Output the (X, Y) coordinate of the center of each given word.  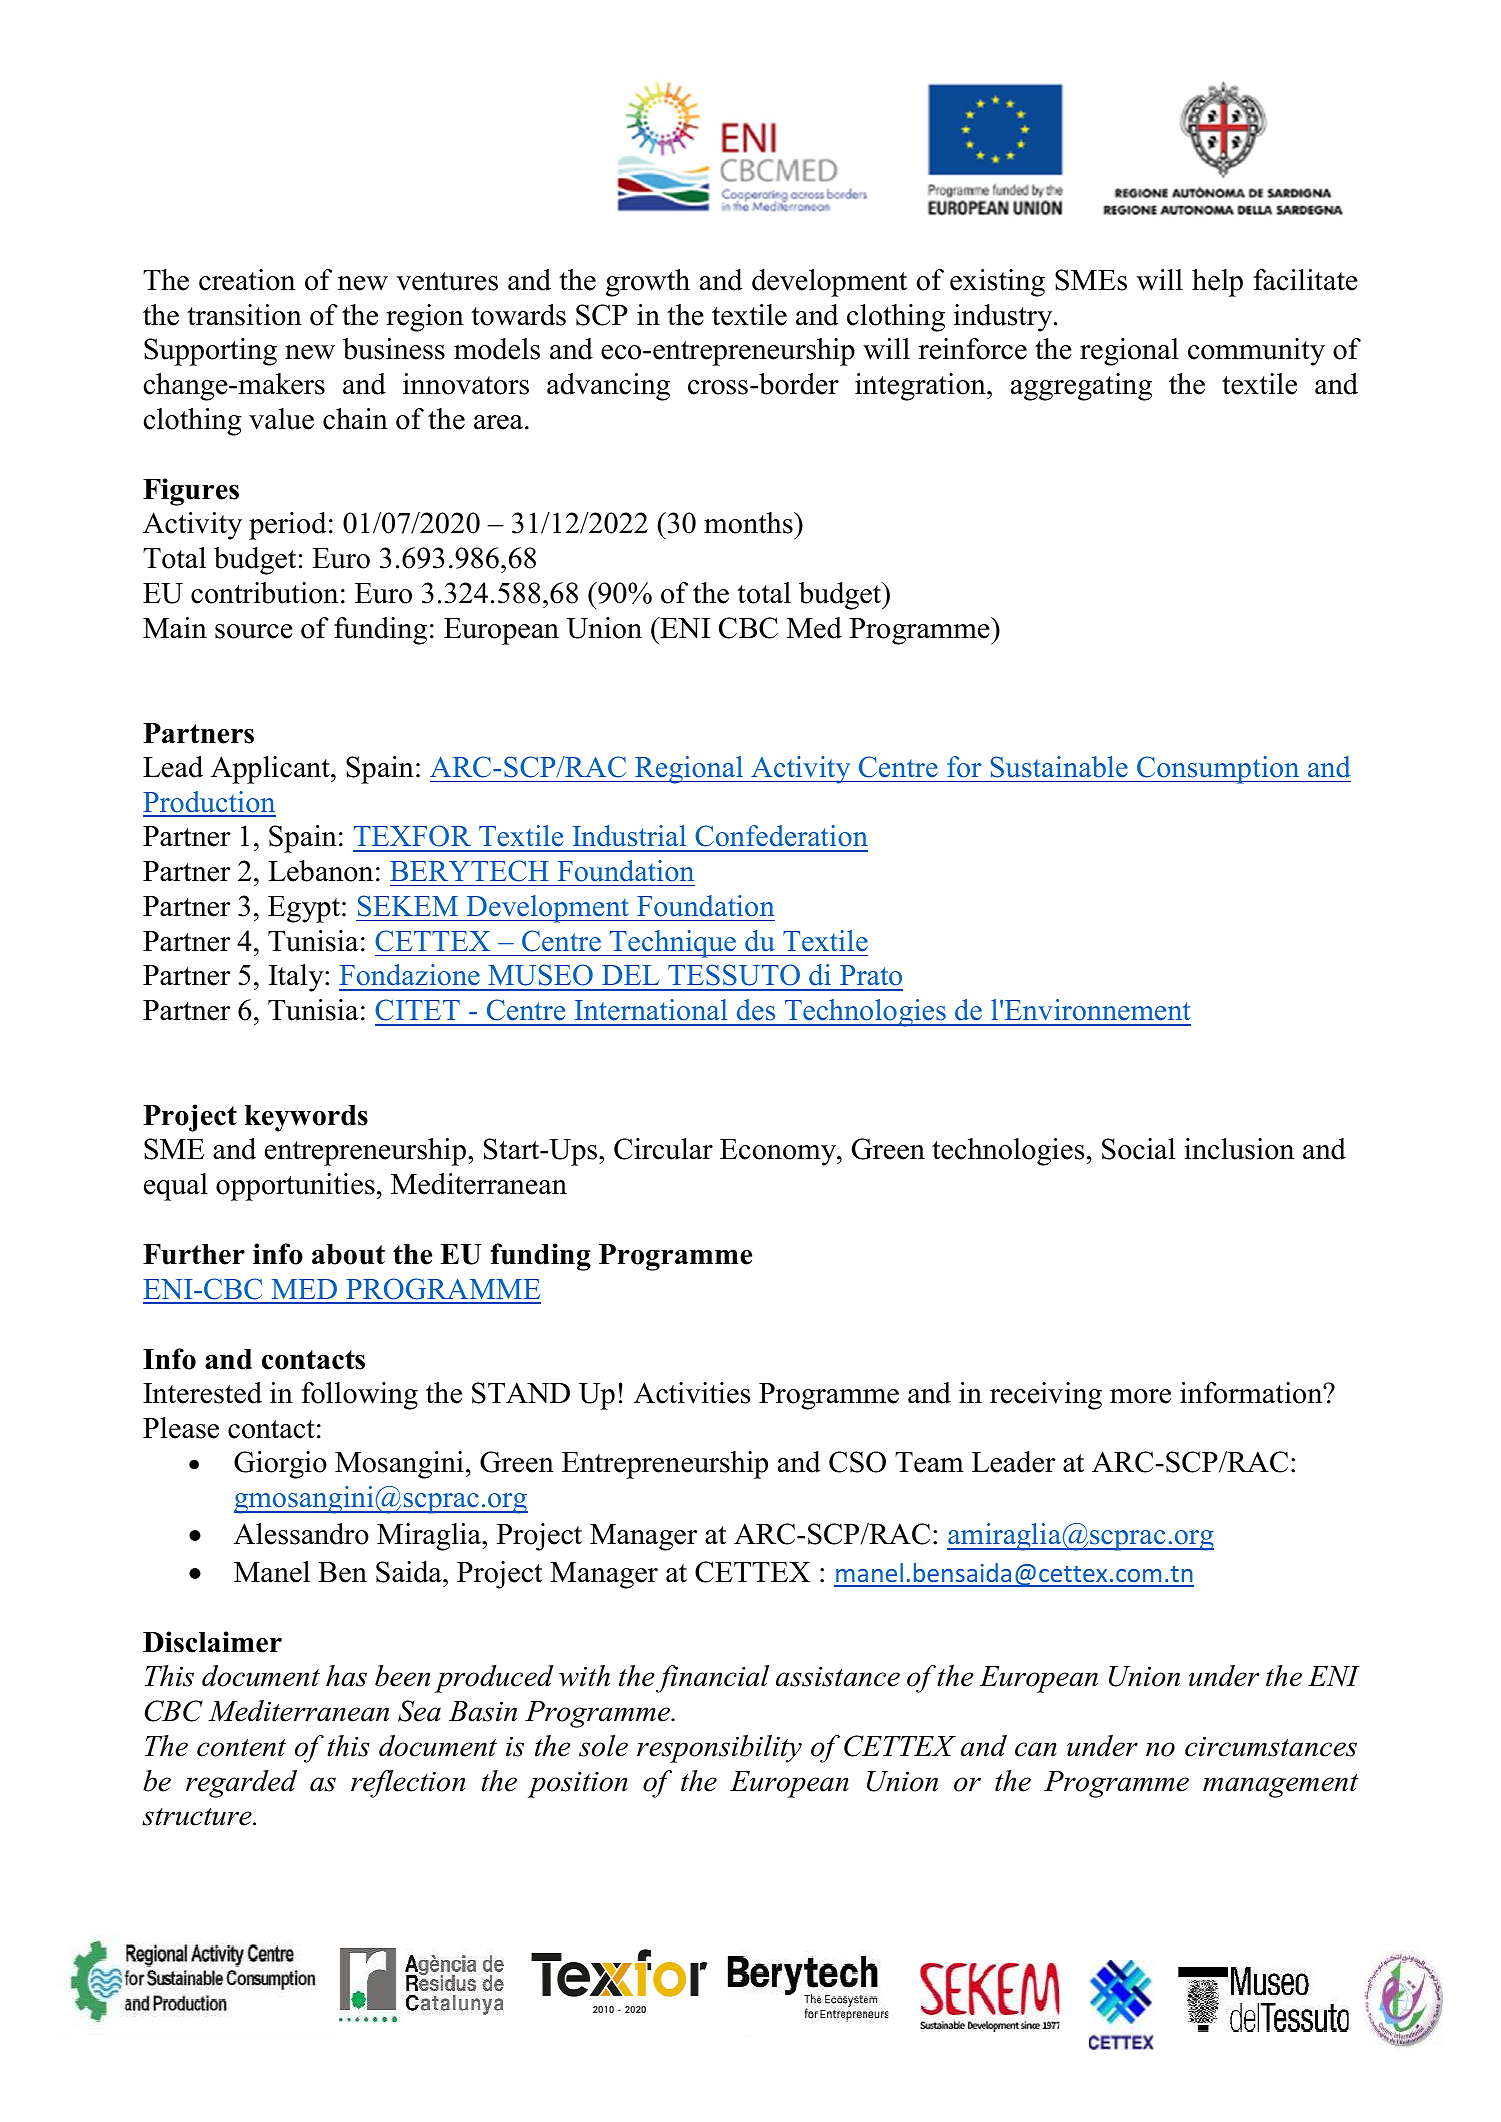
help (1217, 283)
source (254, 631)
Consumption (1218, 770)
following (360, 1396)
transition (244, 315)
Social (1138, 1149)
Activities (692, 1393)
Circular (663, 1149)
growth (648, 283)
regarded (241, 1784)
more (1140, 1396)
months (749, 523)
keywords (306, 1118)
